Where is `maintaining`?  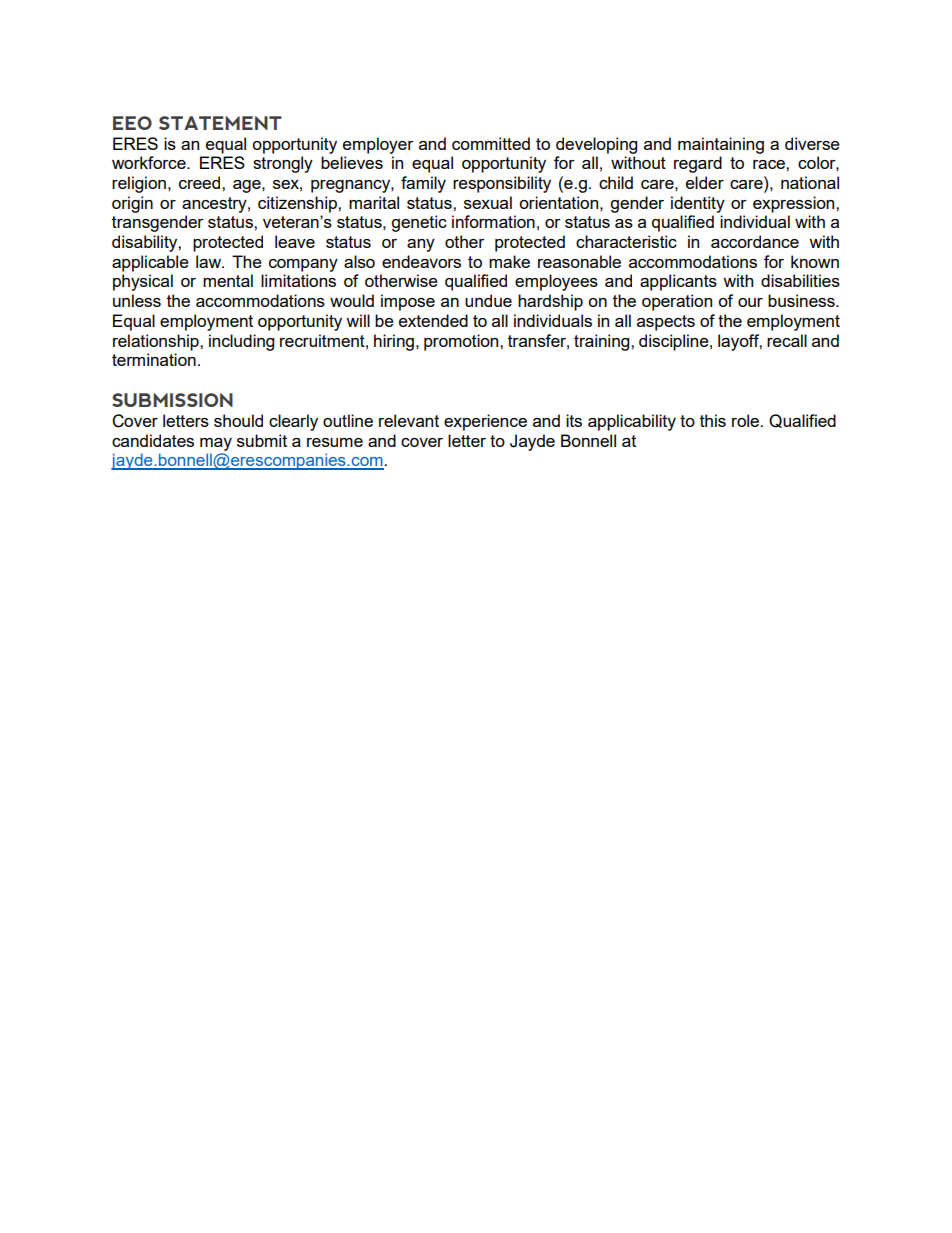 maintaining is located at coordinates (721, 145).
